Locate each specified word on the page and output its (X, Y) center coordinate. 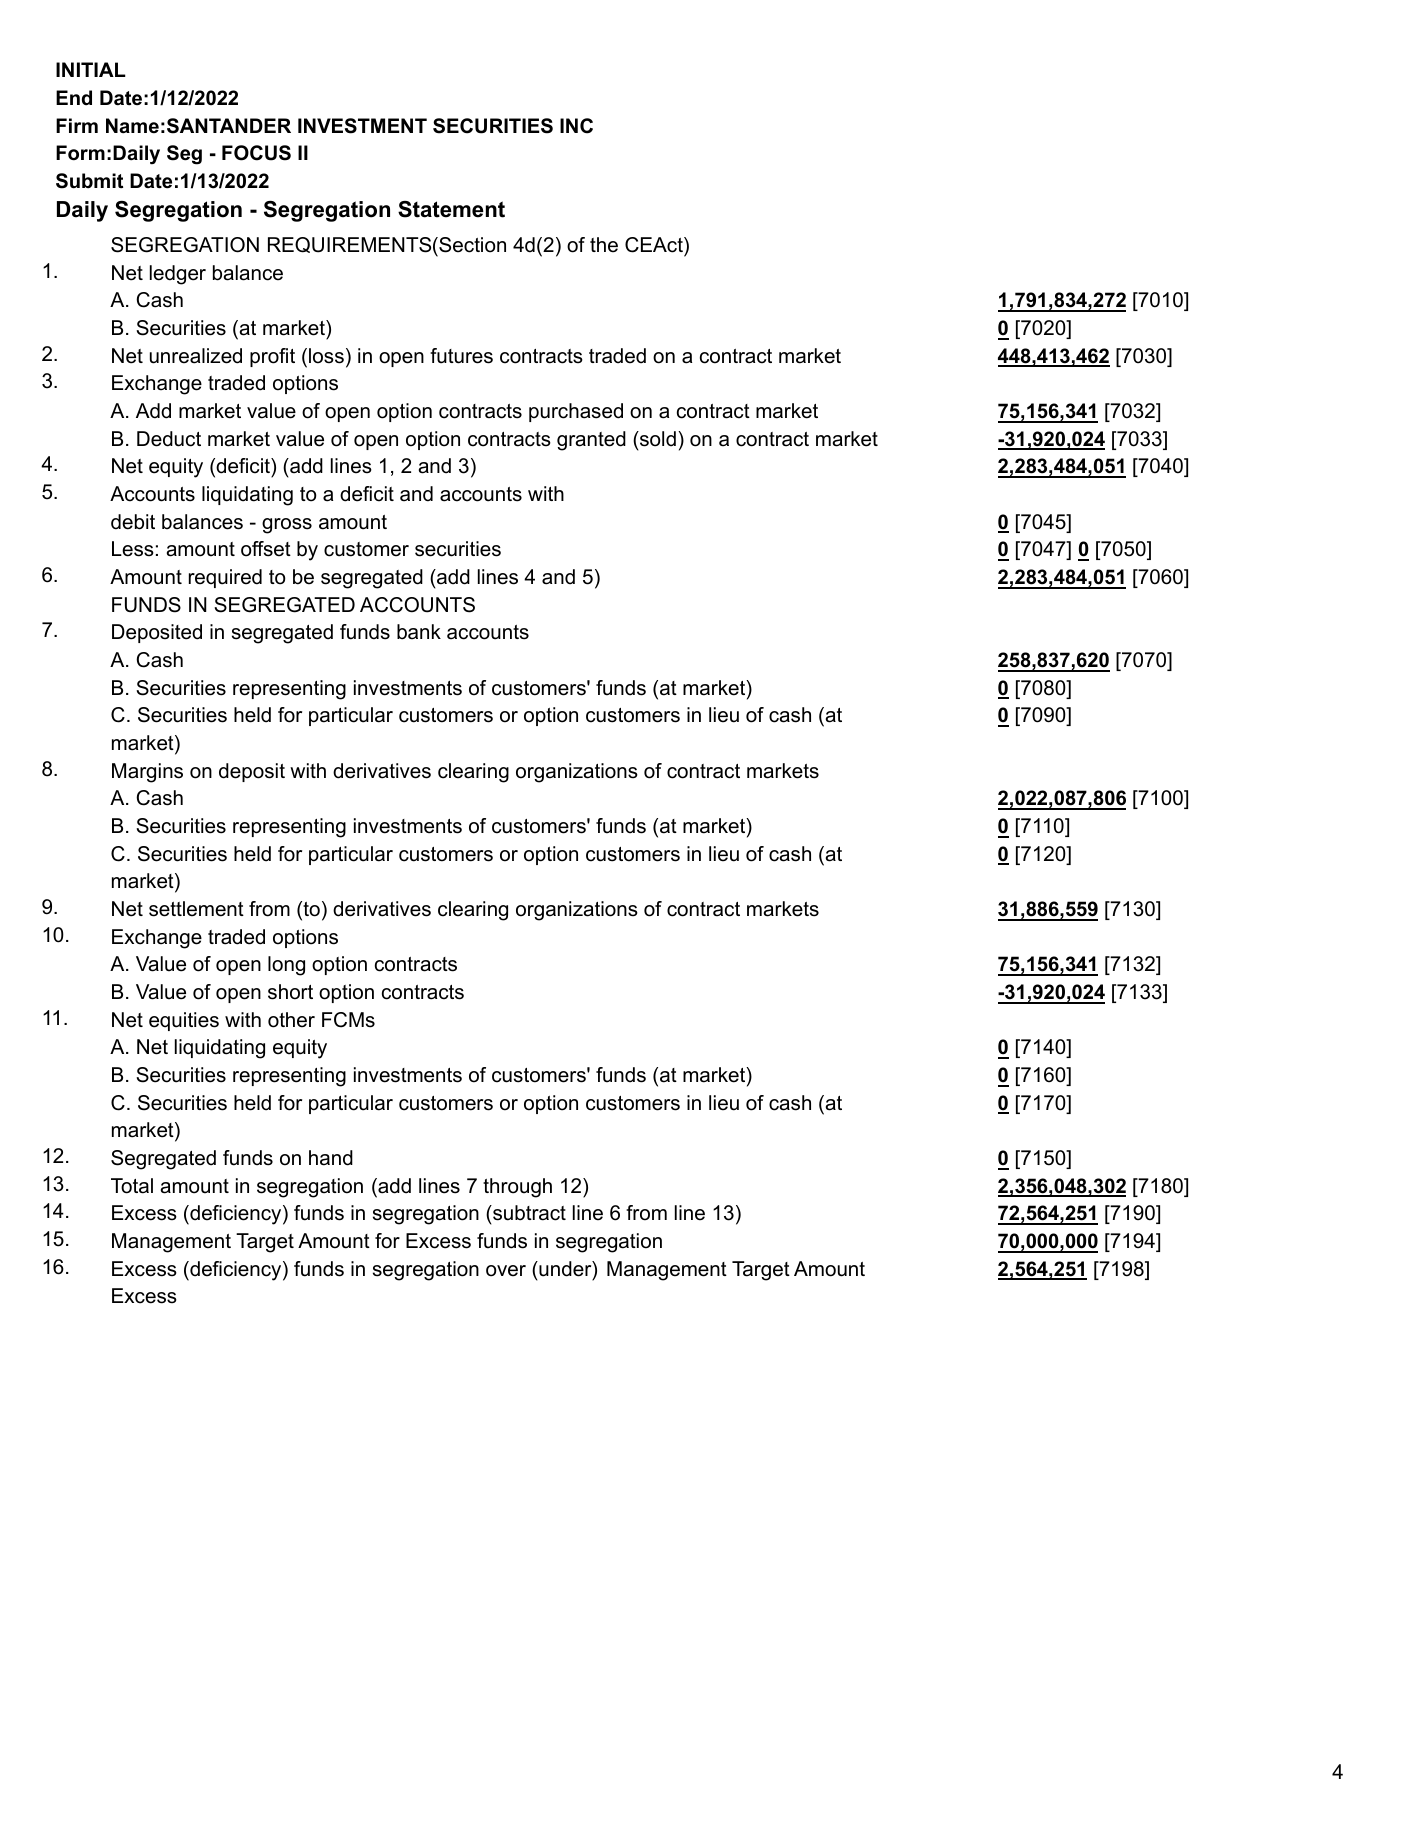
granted (591, 441)
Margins (147, 773)
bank (419, 632)
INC (576, 126)
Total (132, 1186)
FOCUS (256, 153)
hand (331, 1158)
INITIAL (91, 69)
